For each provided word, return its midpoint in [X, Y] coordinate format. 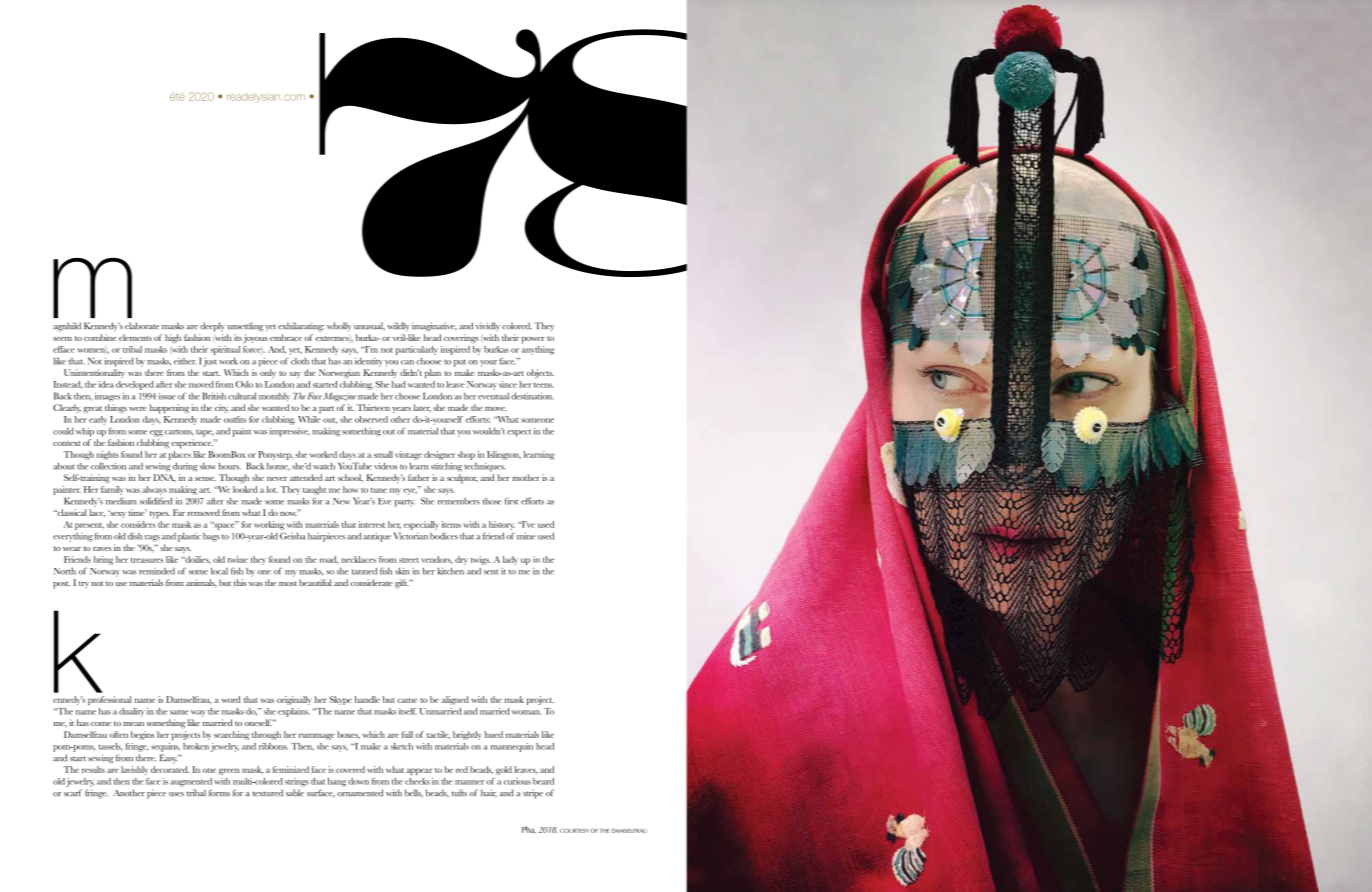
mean [133, 724]
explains [294, 712]
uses [176, 794]
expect [519, 433]
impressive [290, 432]
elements [135, 337]
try [84, 585]
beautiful [315, 582]
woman [527, 712]
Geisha [292, 536]
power [533, 340]
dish [135, 536]
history [502, 525]
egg [156, 433]
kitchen [451, 571]
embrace [286, 337]
